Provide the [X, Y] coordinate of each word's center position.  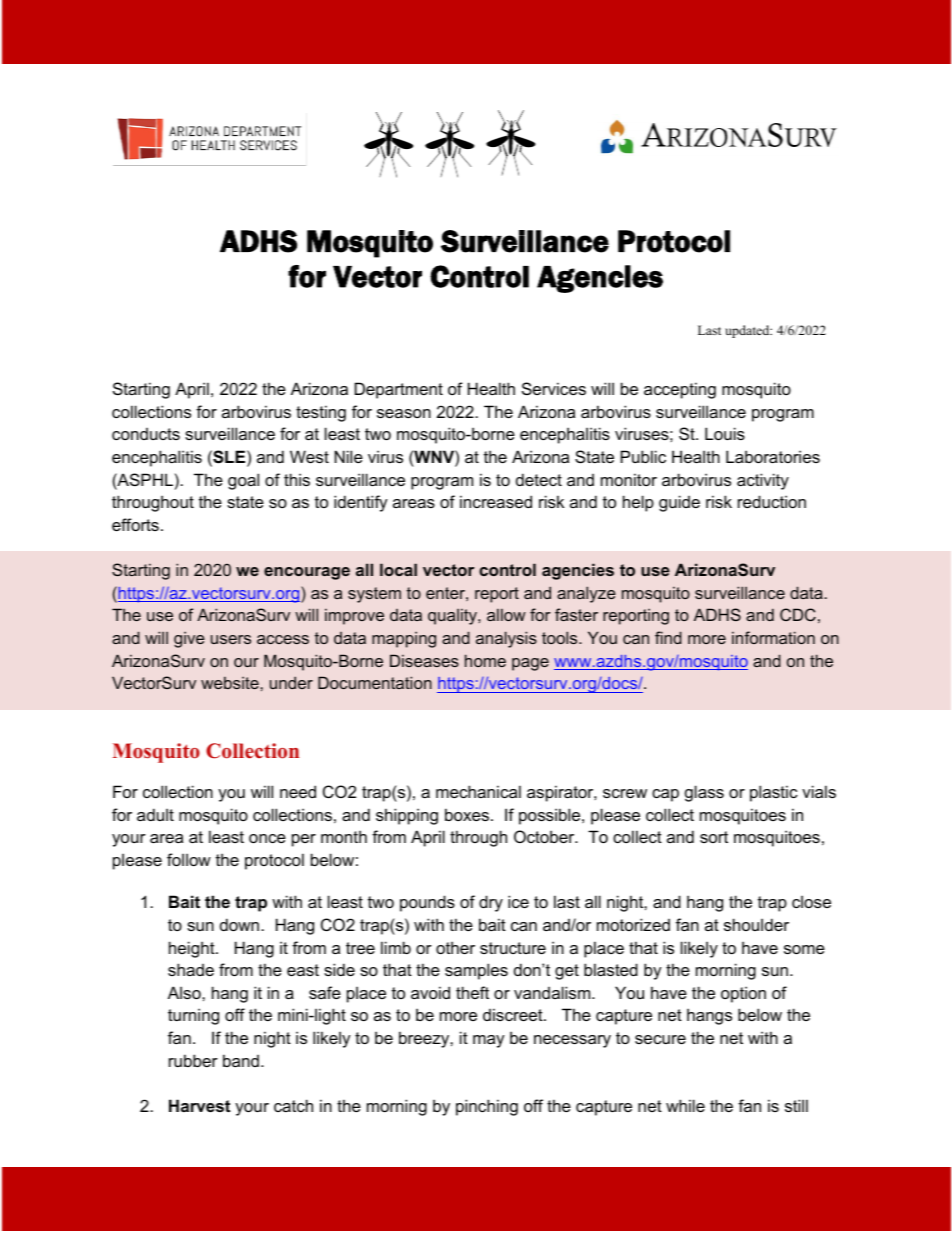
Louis [725, 433]
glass [704, 793]
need [298, 791]
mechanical [478, 791]
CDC [798, 614]
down [241, 924]
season [404, 413]
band [241, 1060]
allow [506, 614]
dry [491, 903]
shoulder [756, 924]
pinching [487, 1107]
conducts [146, 434]
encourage [307, 573]
